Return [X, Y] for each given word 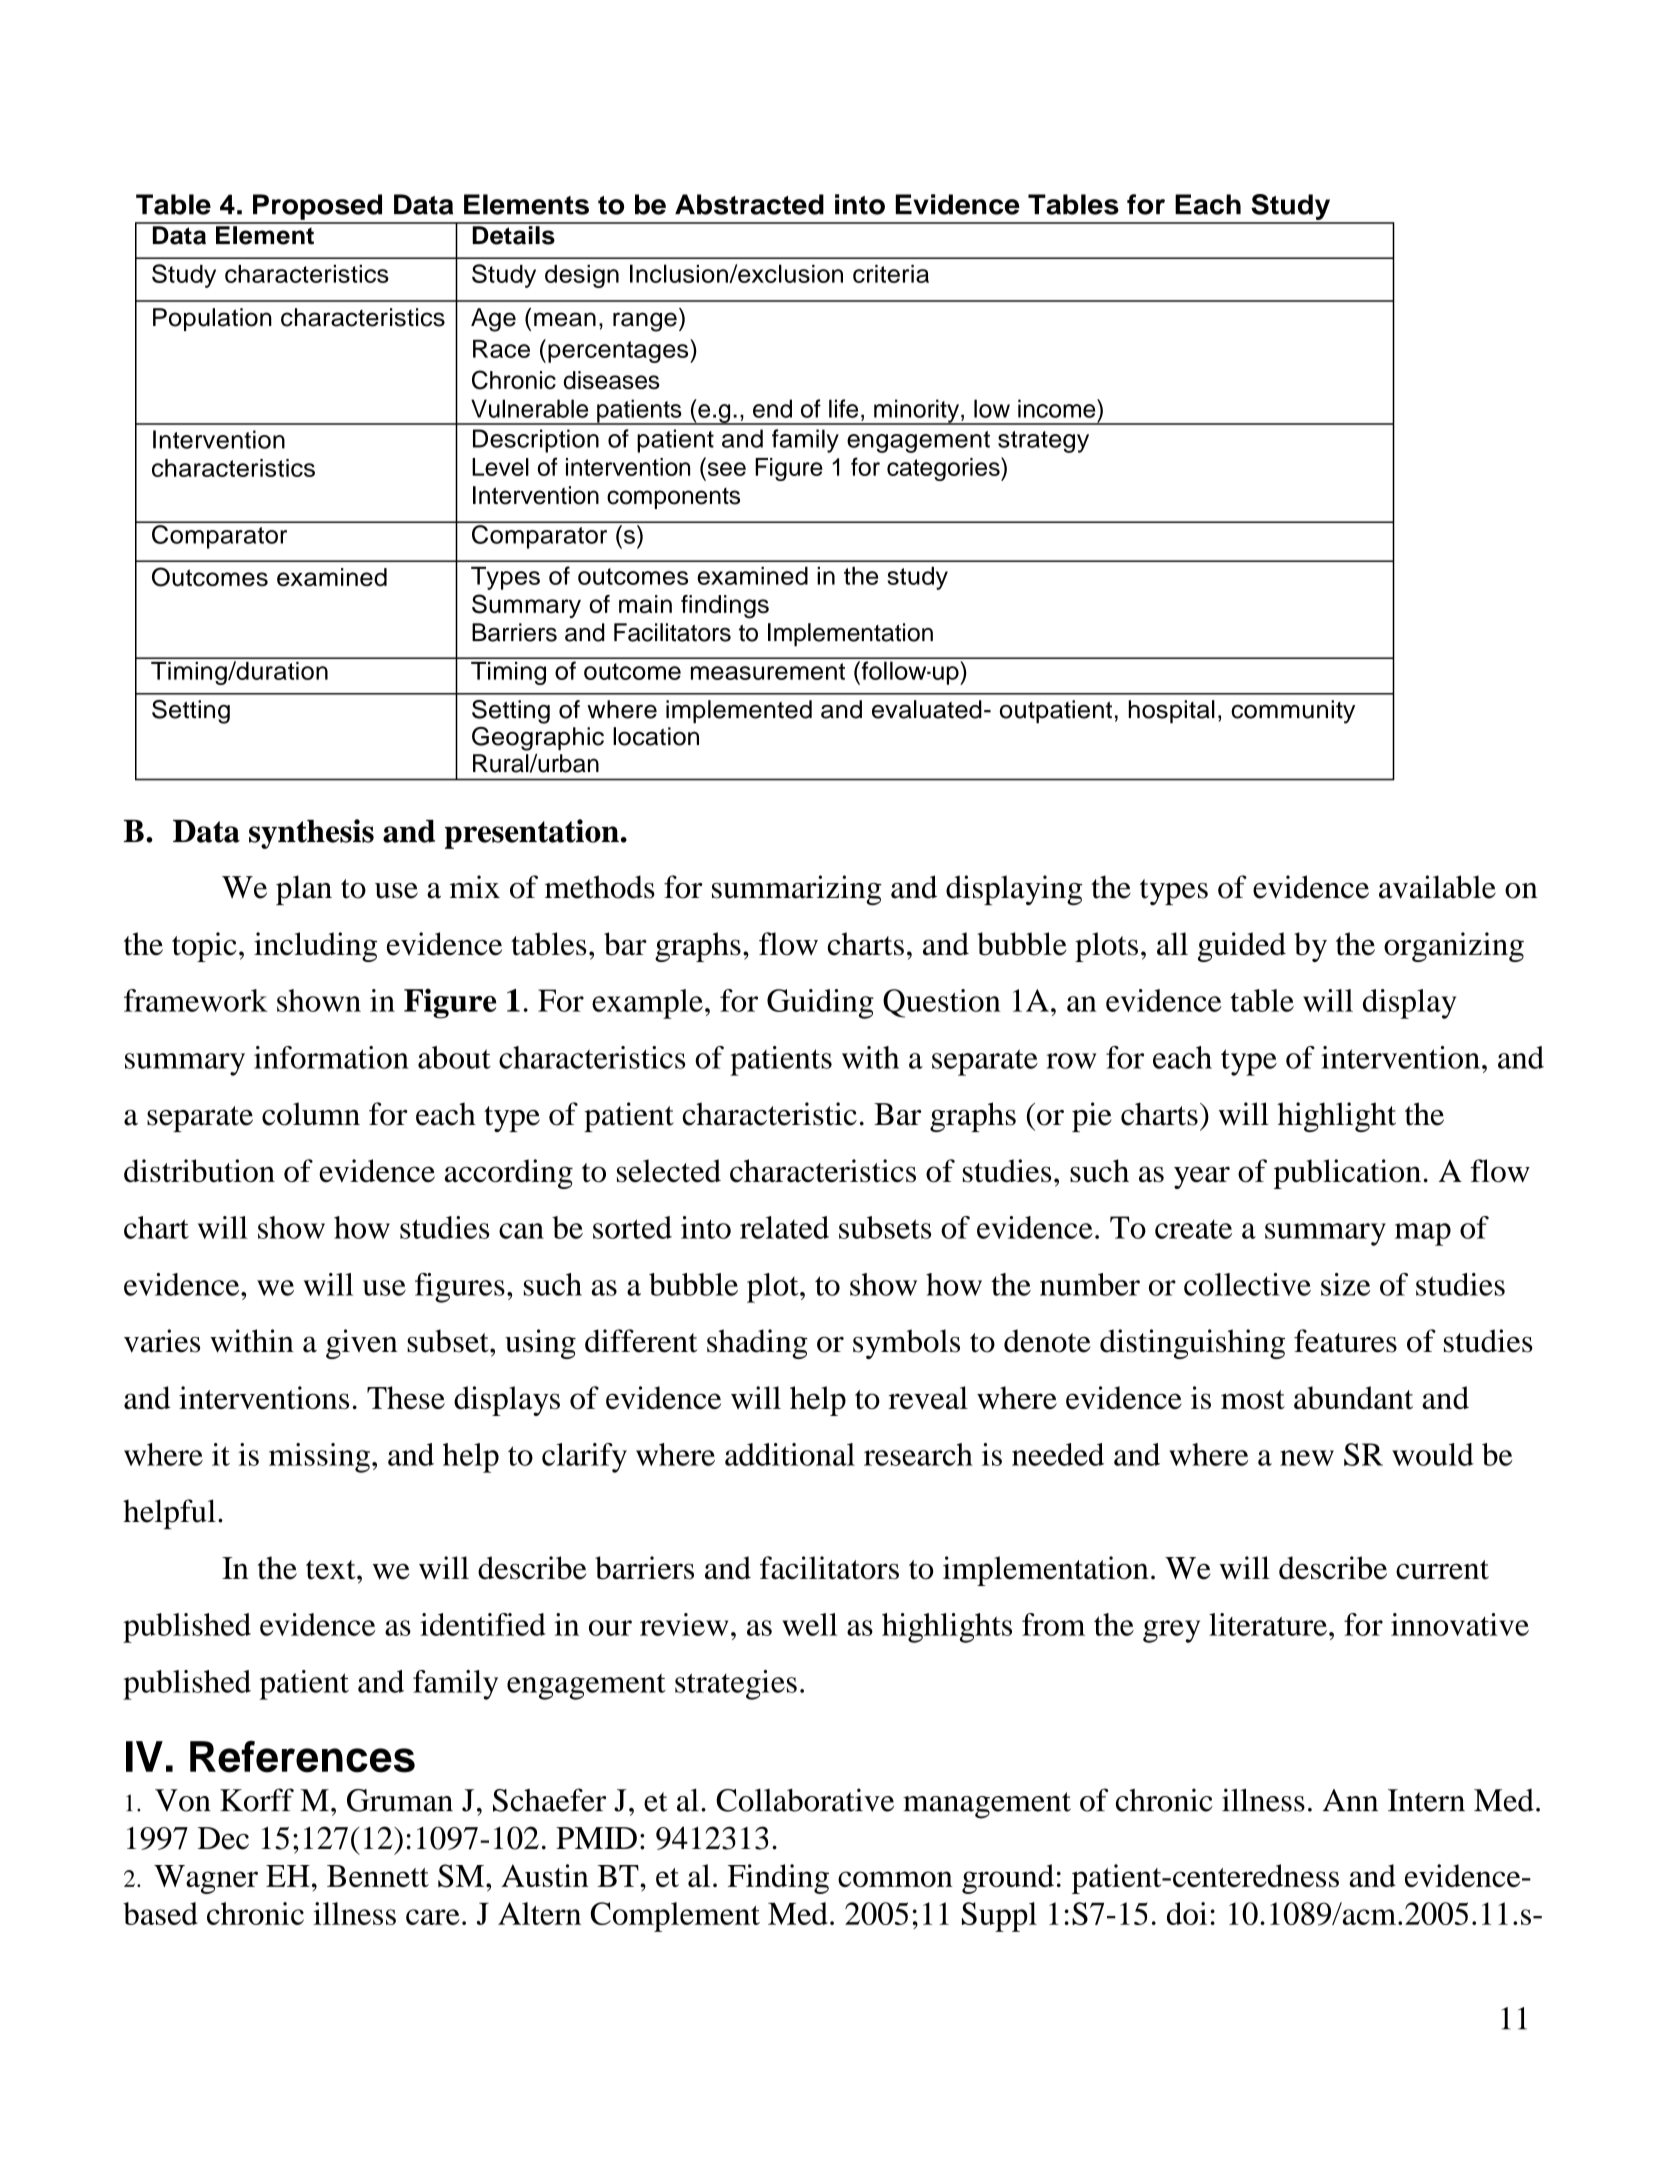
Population [212, 319]
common [895, 1879]
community [1293, 712]
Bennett [378, 1876]
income [1058, 408]
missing [319, 1458]
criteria [891, 274]
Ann [1350, 1800]
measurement [768, 671]
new [1307, 1458]
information [331, 1057]
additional [790, 1454]
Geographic [538, 739]
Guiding [820, 1004]
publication [1347, 1174]
